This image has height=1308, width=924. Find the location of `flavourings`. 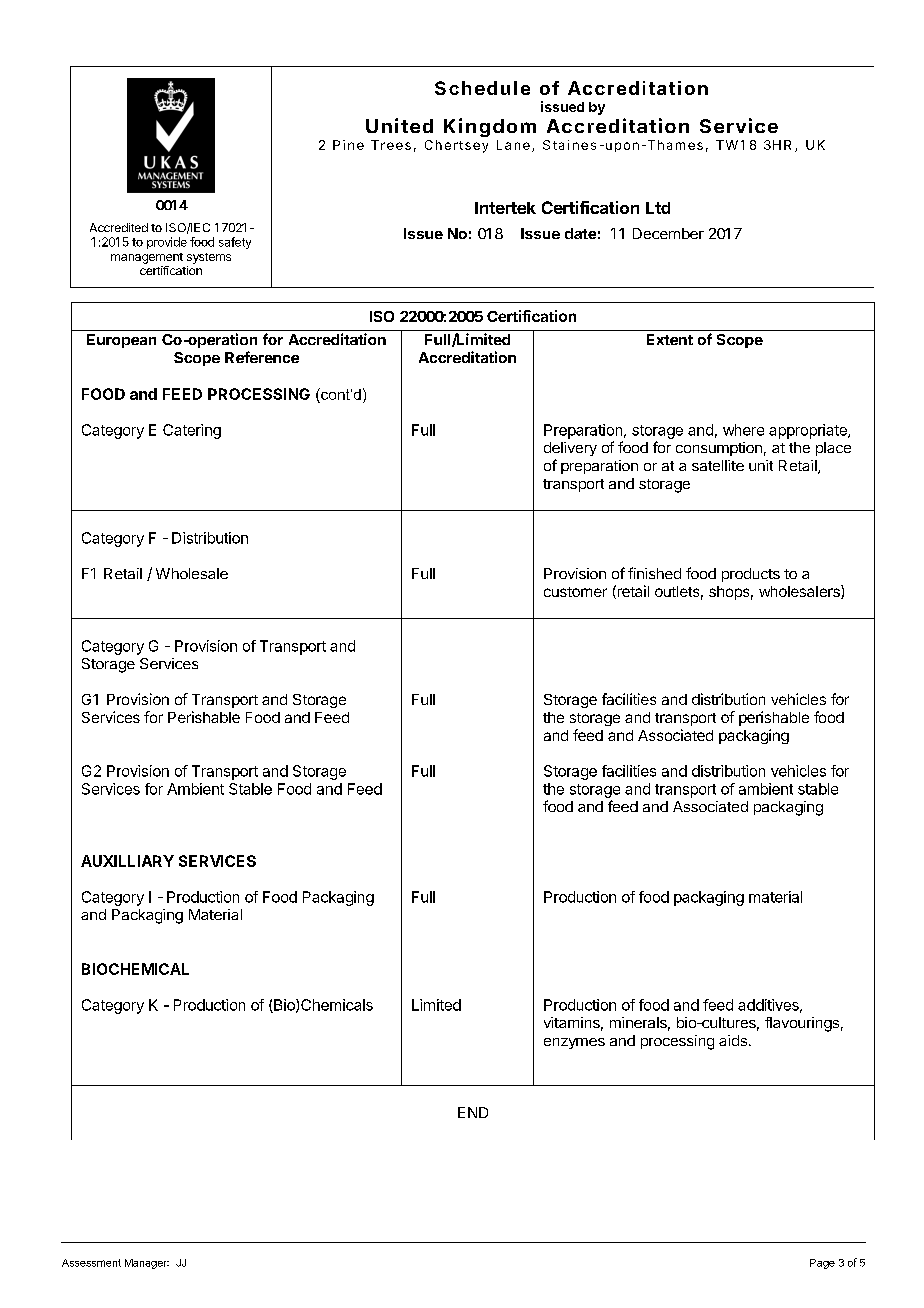

flavourings is located at coordinates (802, 1024).
